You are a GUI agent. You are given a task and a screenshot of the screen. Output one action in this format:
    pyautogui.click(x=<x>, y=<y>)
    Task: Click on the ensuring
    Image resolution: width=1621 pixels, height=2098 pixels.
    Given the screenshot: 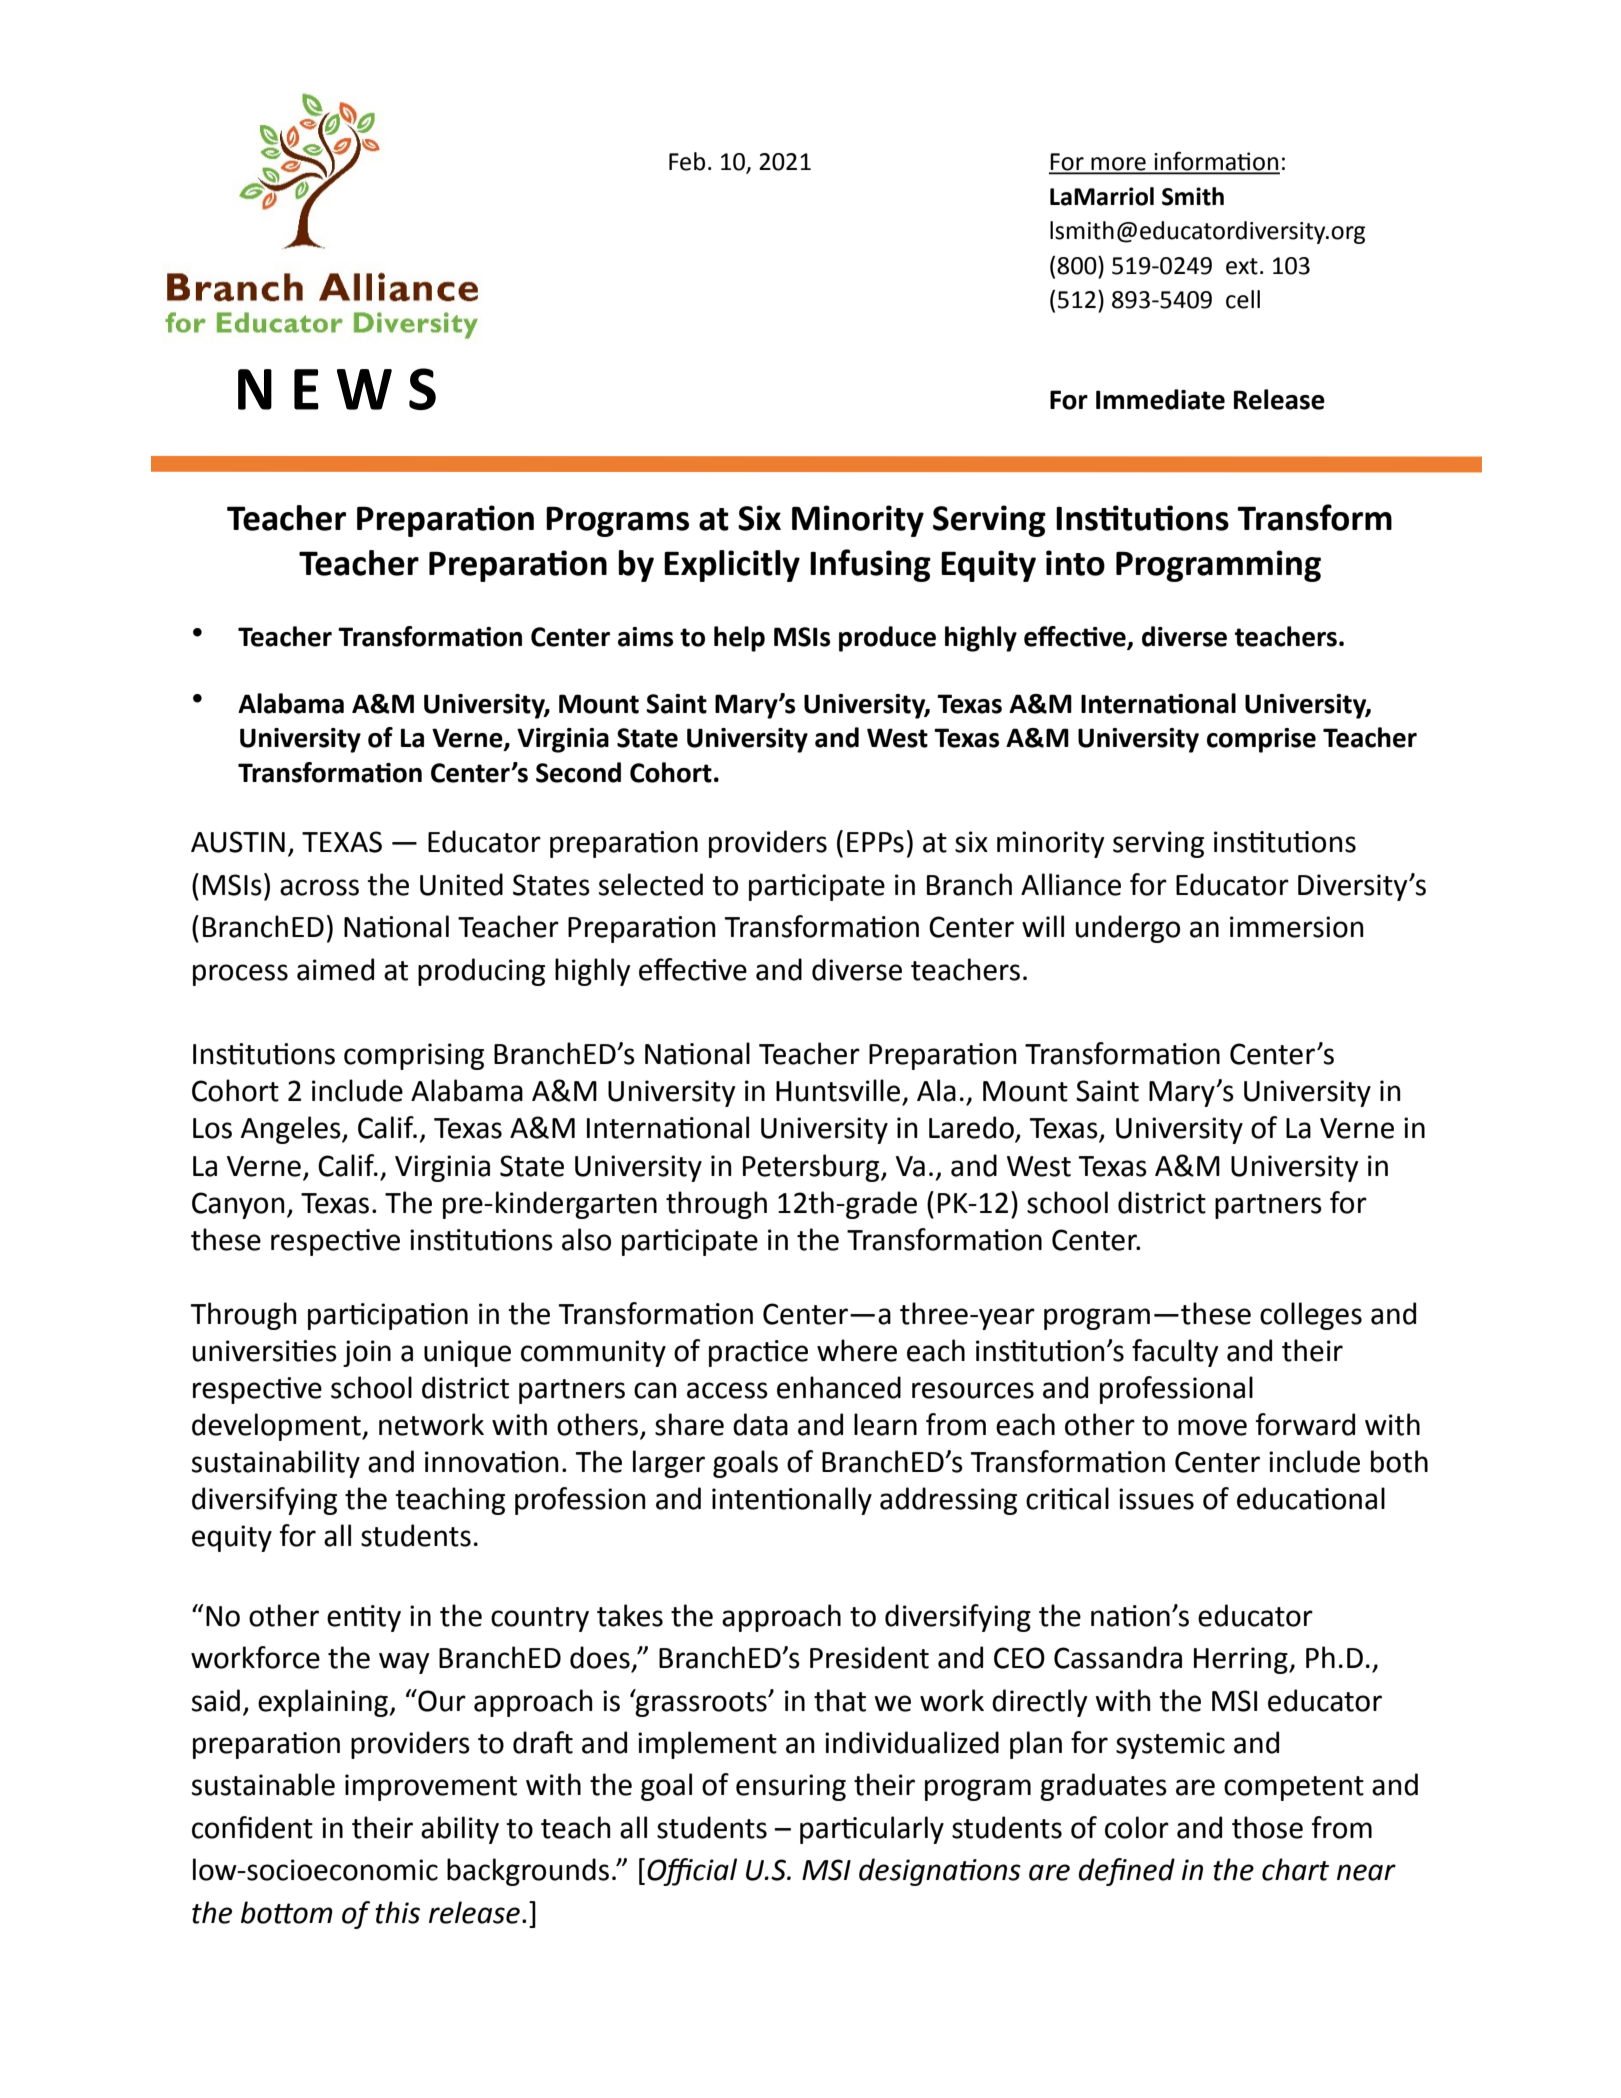 What is the action you would take?
    pyautogui.click(x=791, y=1787)
